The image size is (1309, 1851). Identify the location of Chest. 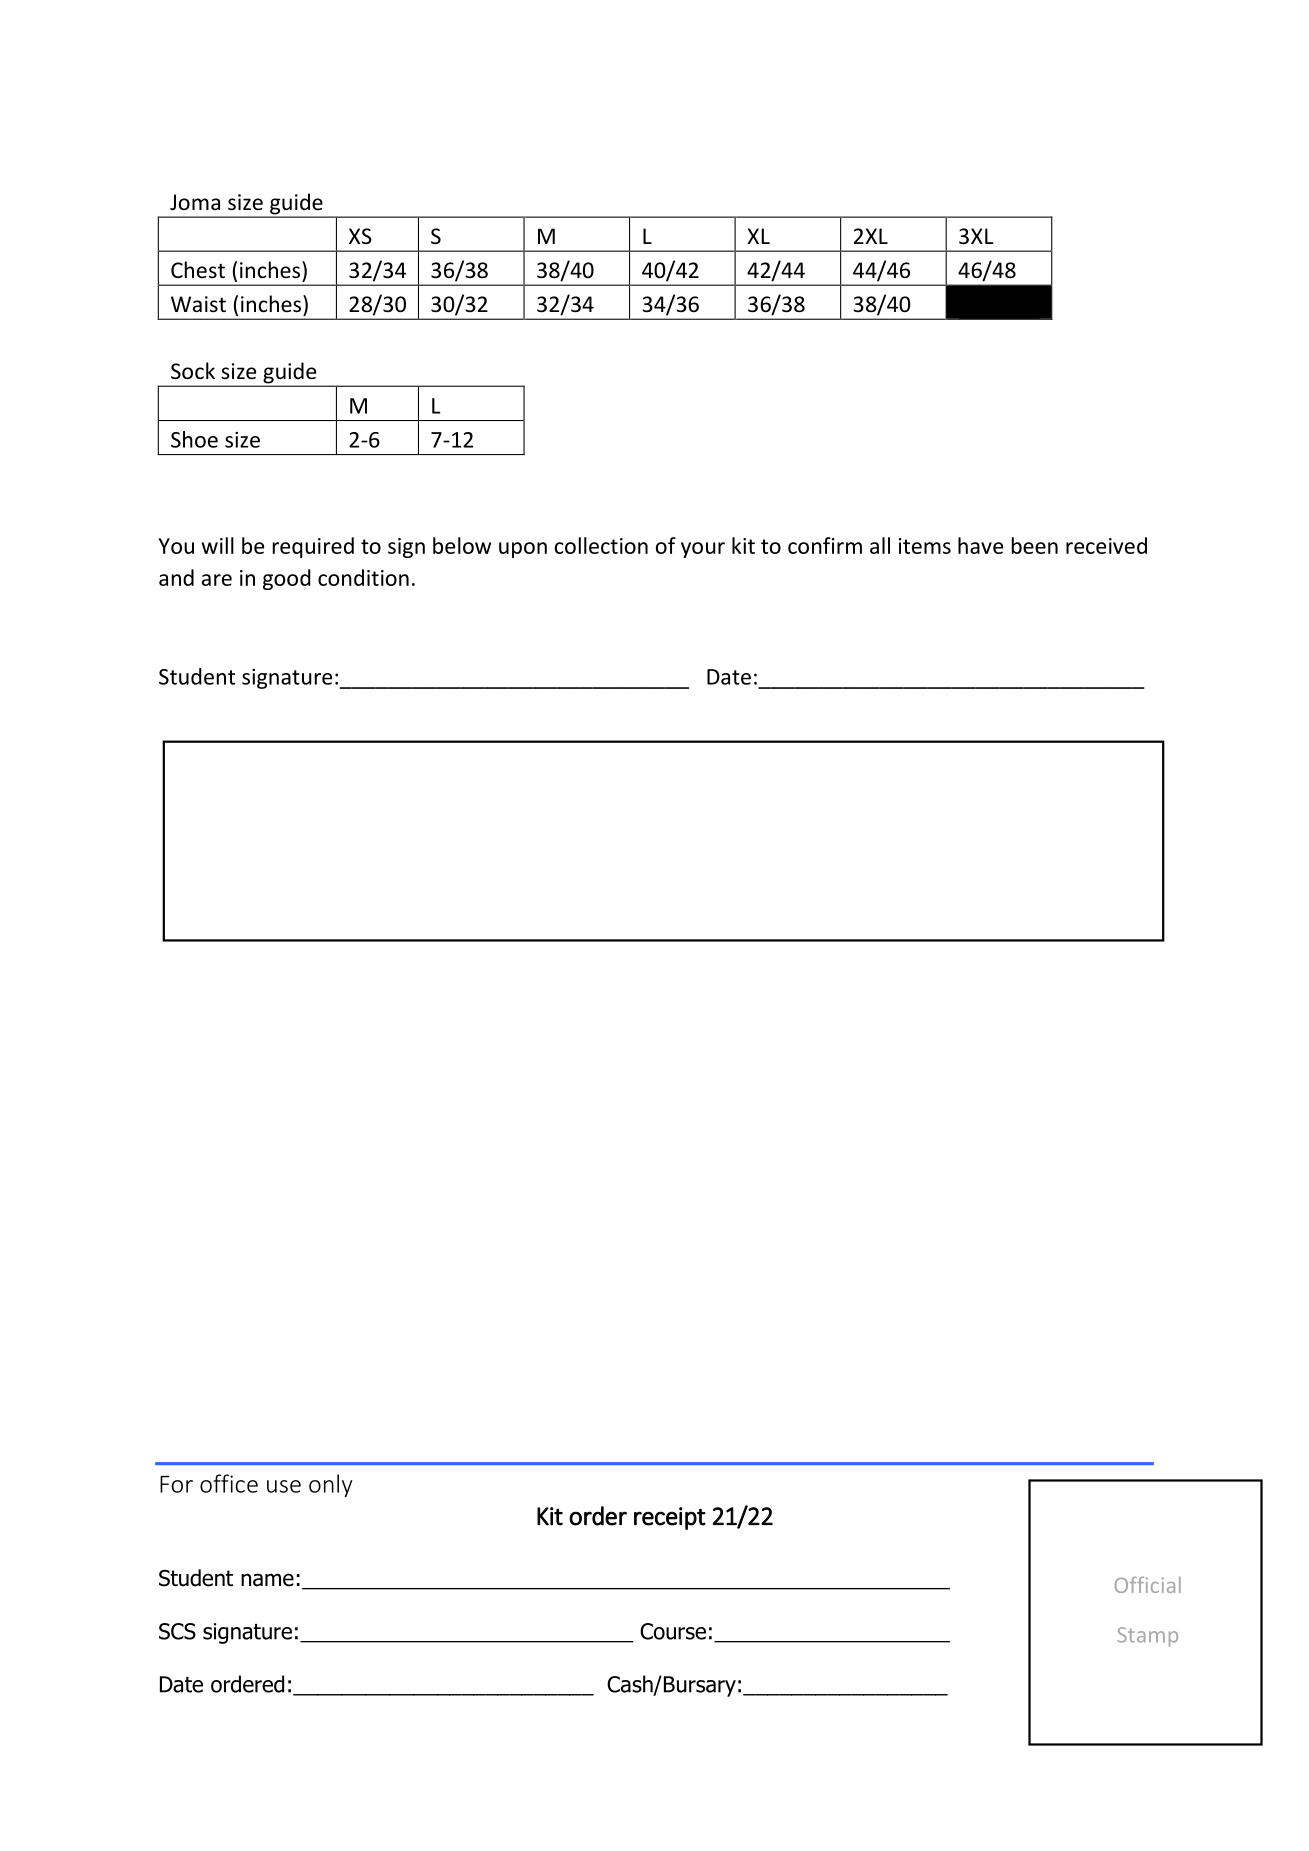
(198, 270).
